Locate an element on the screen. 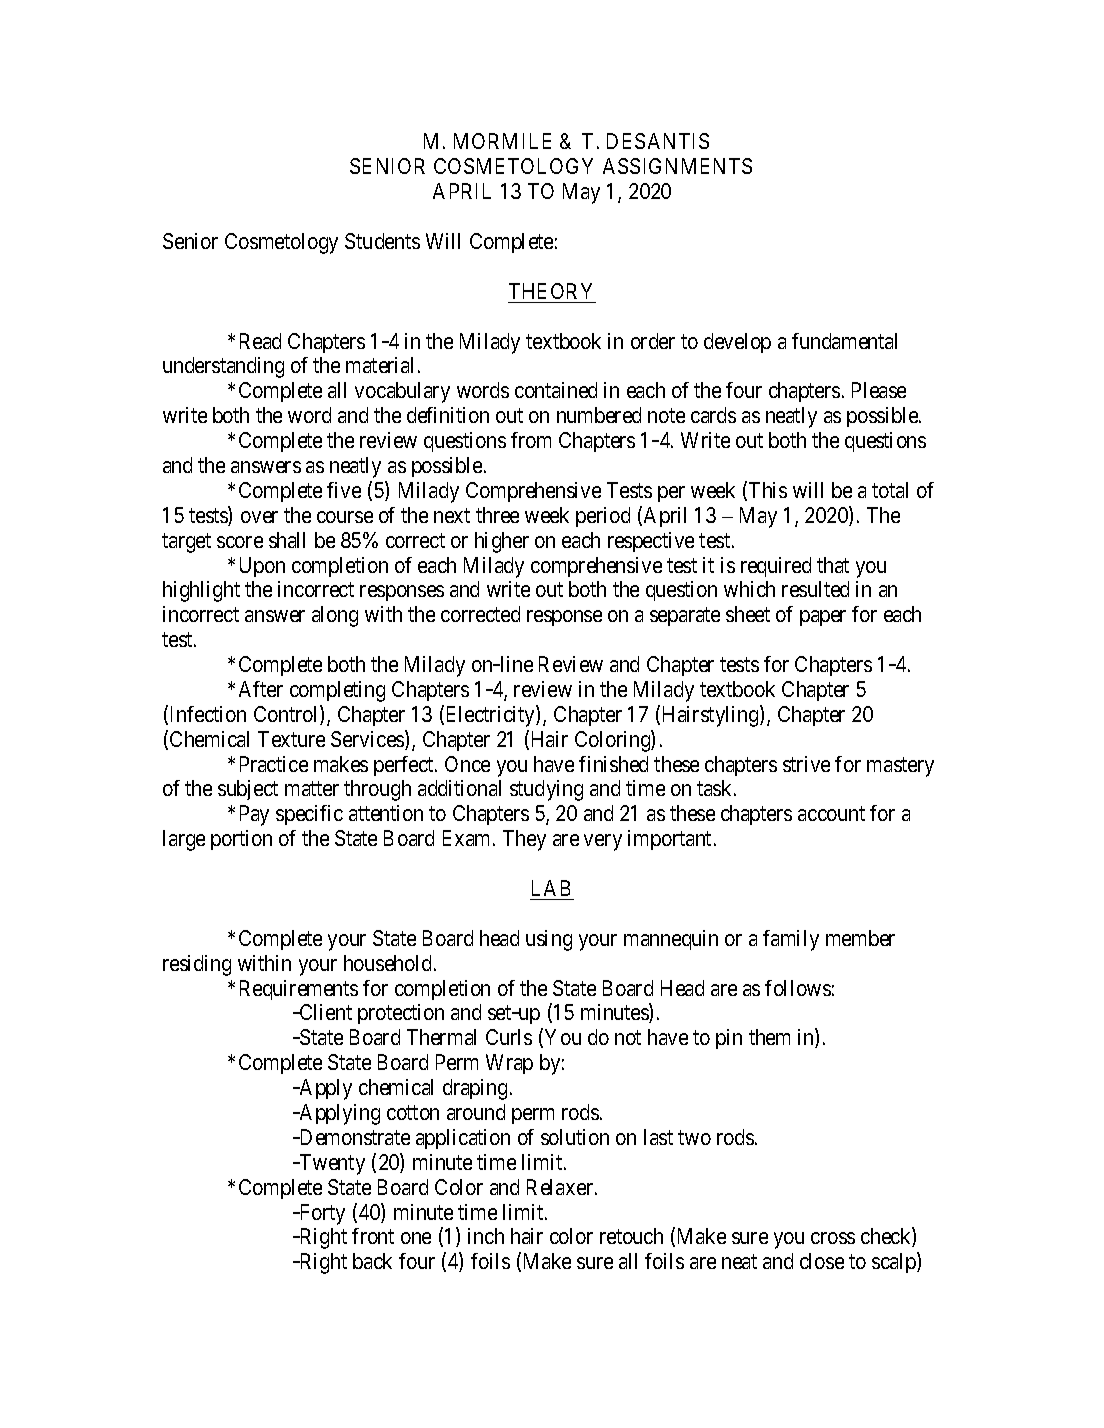  ASSIGNMENTS is located at coordinates (677, 166).
